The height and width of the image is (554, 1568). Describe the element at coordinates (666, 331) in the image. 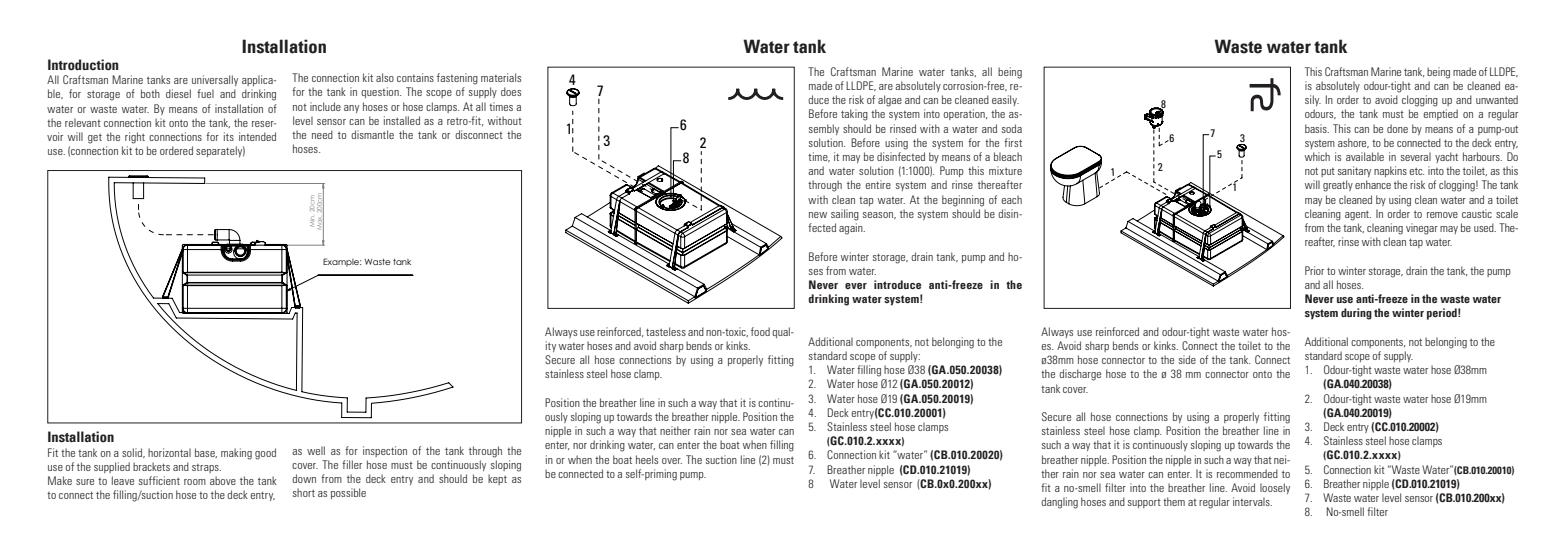

I see `tasteless` at that location.
